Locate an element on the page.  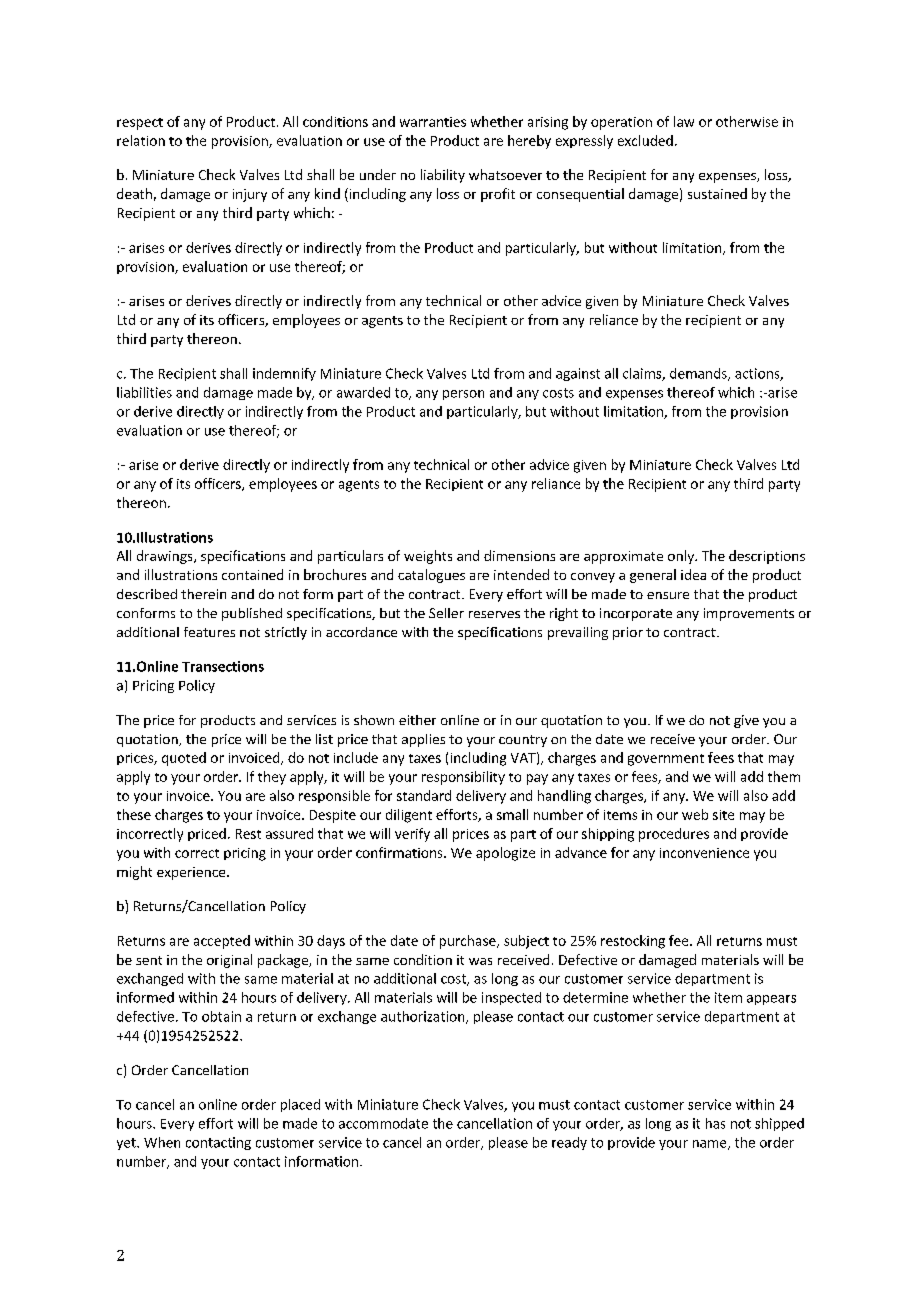
law is located at coordinates (684, 121).
